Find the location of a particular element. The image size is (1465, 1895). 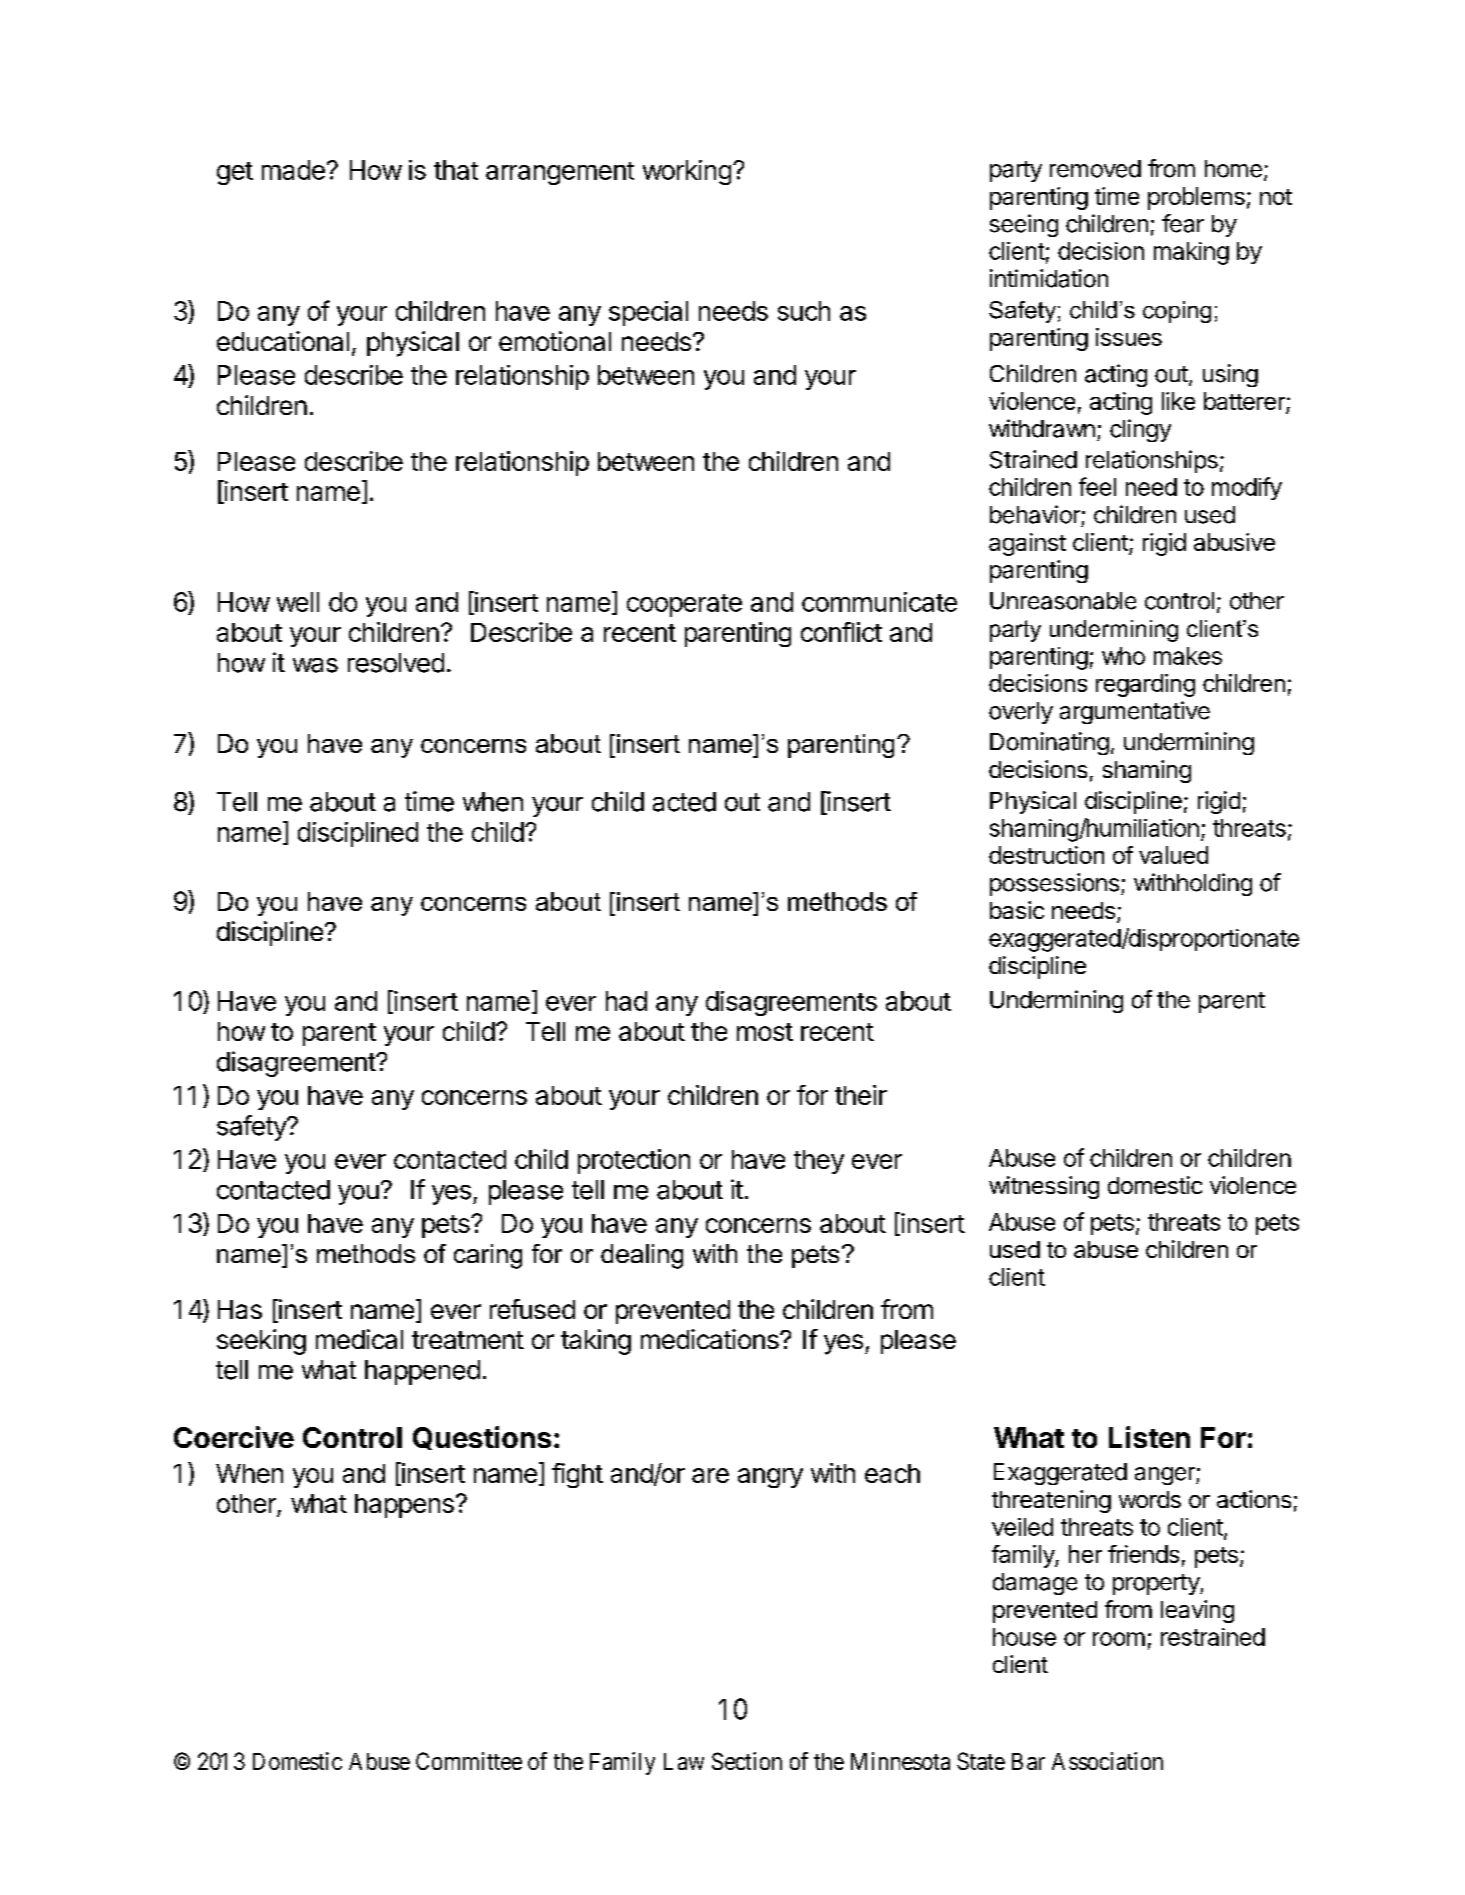

Section is located at coordinates (747, 1761).
